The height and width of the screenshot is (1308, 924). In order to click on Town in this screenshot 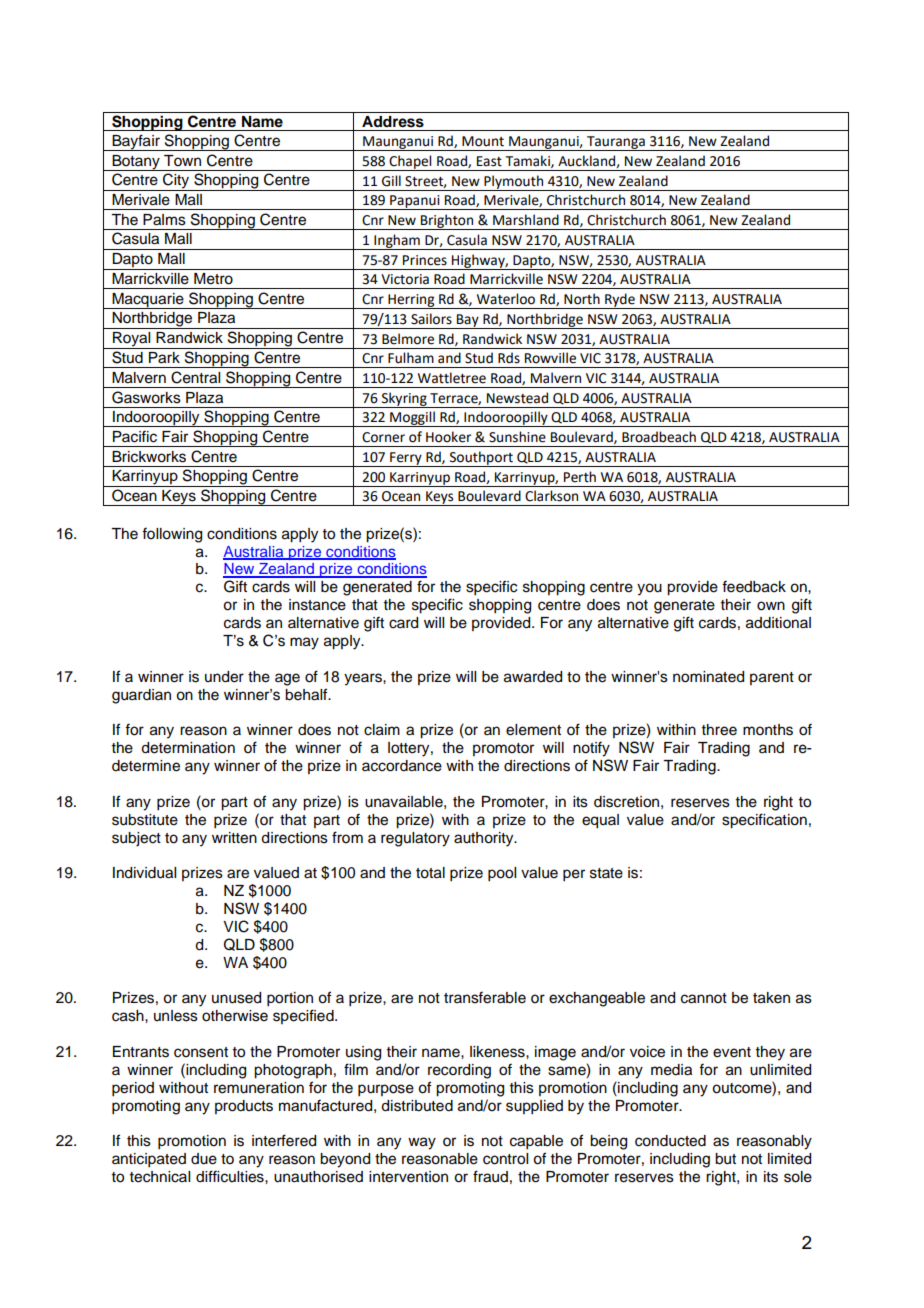, I will do `click(182, 161)`.
